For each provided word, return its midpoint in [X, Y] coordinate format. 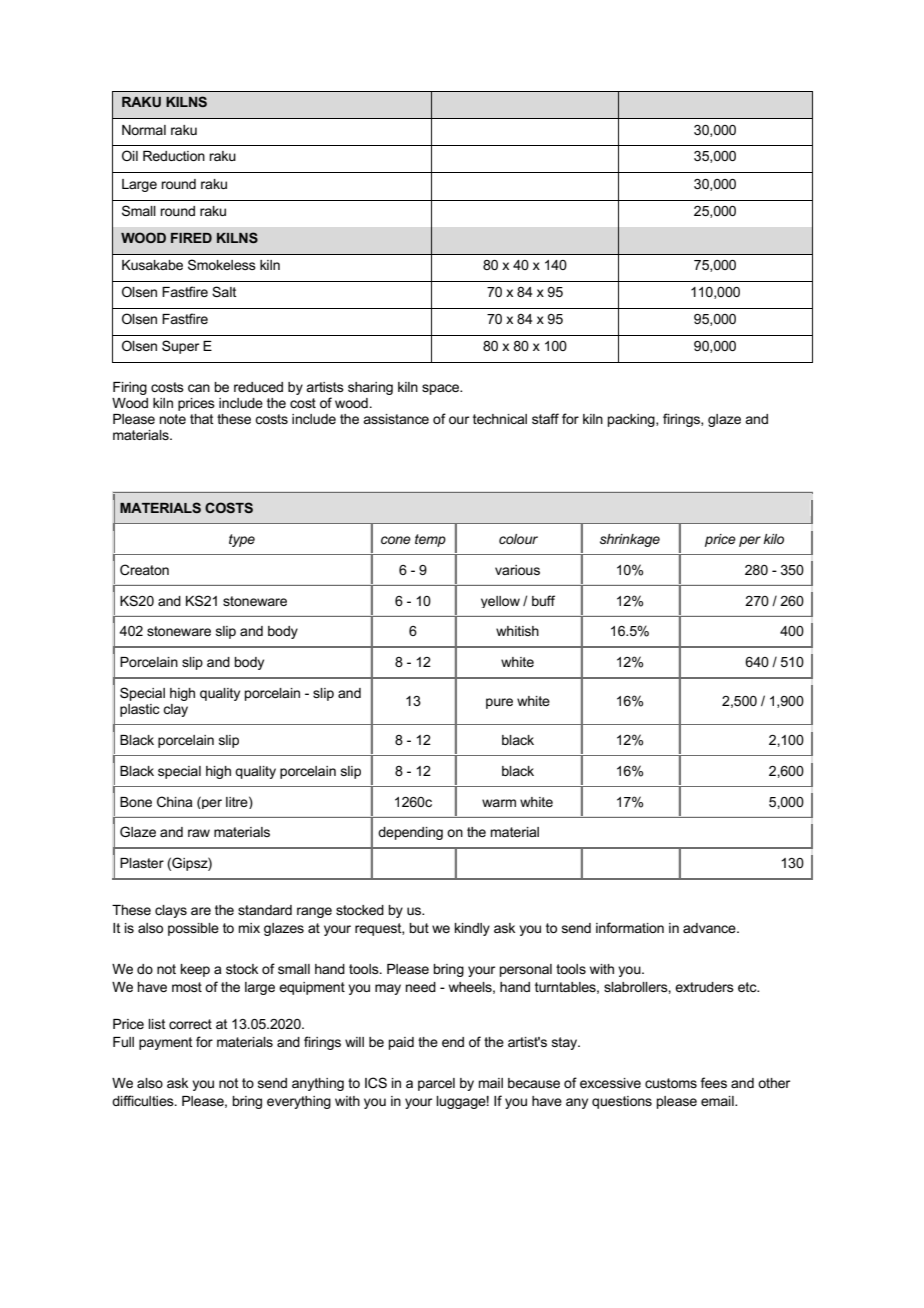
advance [710, 928]
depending [410, 833]
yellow [500, 602]
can [199, 388]
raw [199, 833]
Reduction [174, 156]
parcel [436, 1084]
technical [500, 419]
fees [714, 1082]
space [442, 389]
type [242, 540]
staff [545, 418]
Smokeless [222, 264]
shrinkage [630, 540]
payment [166, 1043]
